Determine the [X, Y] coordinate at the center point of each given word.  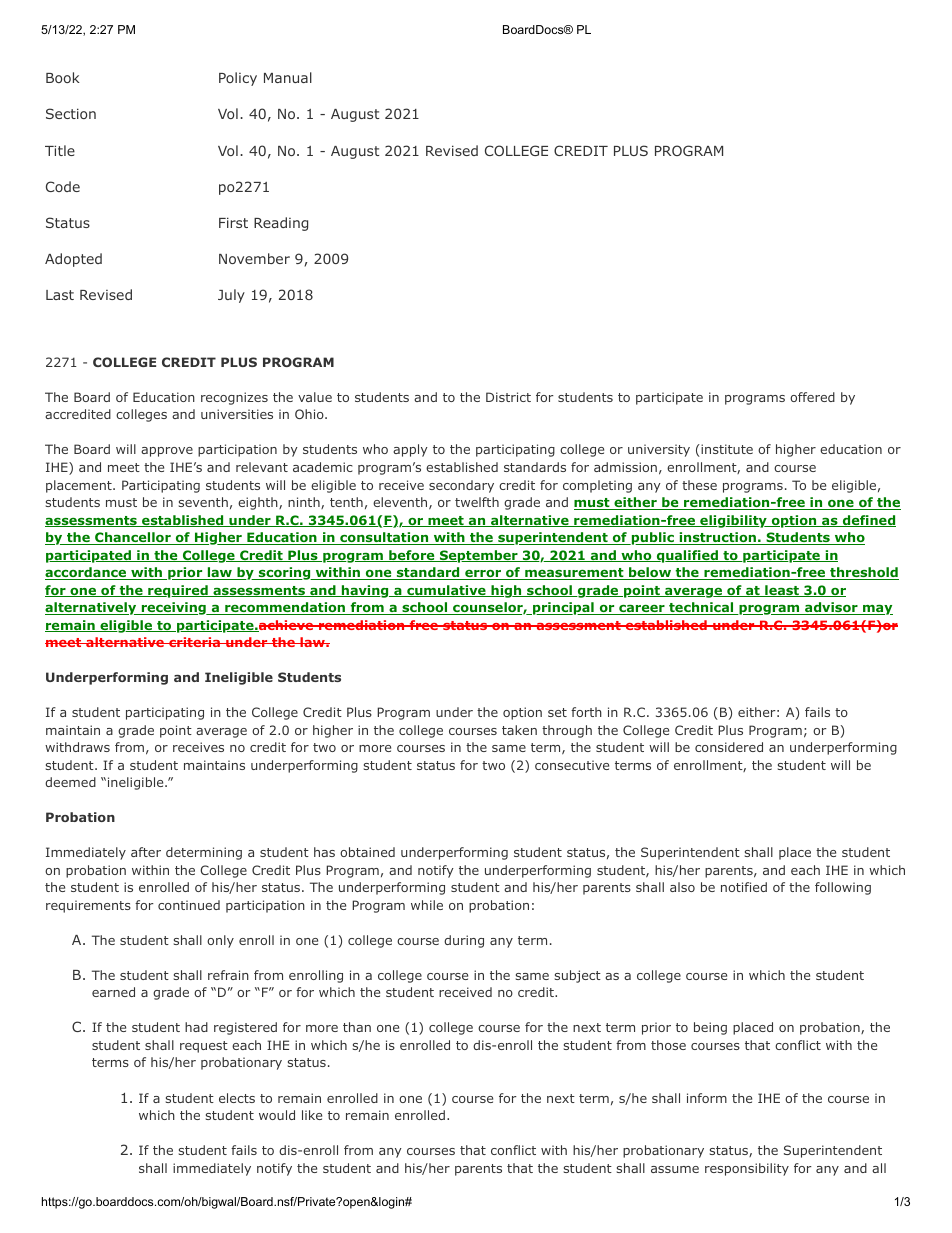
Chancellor [133, 538]
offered [812, 397]
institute [726, 450]
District [508, 397]
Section [71, 113]
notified [744, 887]
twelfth [477, 502]
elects [237, 1098]
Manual [288, 77]
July [231, 296]
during [464, 941]
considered [729, 747]
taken [519, 730]
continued [189, 905]
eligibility [733, 521]
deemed [70, 782]
